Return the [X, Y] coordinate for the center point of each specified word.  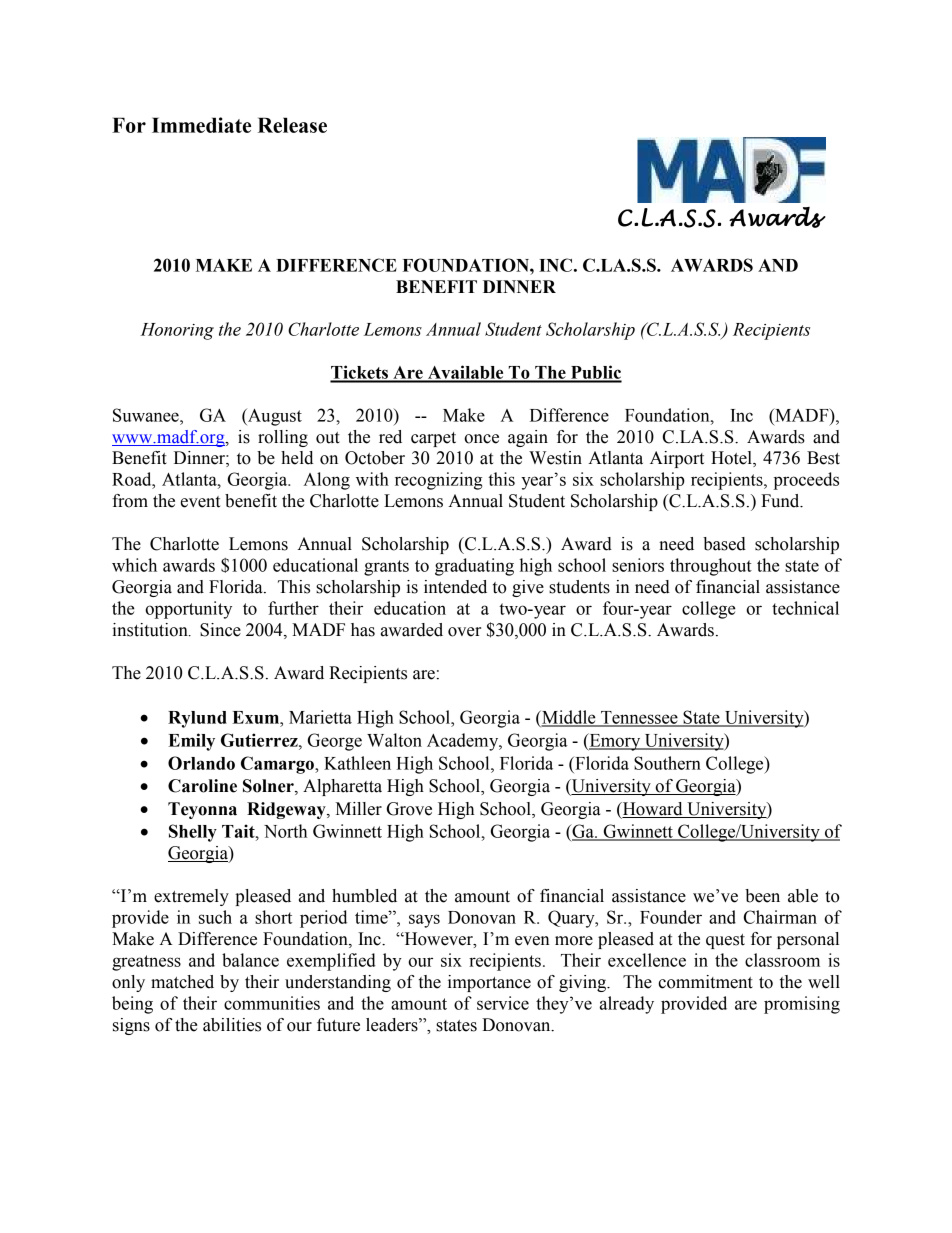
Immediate [201, 125]
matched [182, 982]
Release [292, 125]
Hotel [732, 459]
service [503, 1003]
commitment [705, 982]
